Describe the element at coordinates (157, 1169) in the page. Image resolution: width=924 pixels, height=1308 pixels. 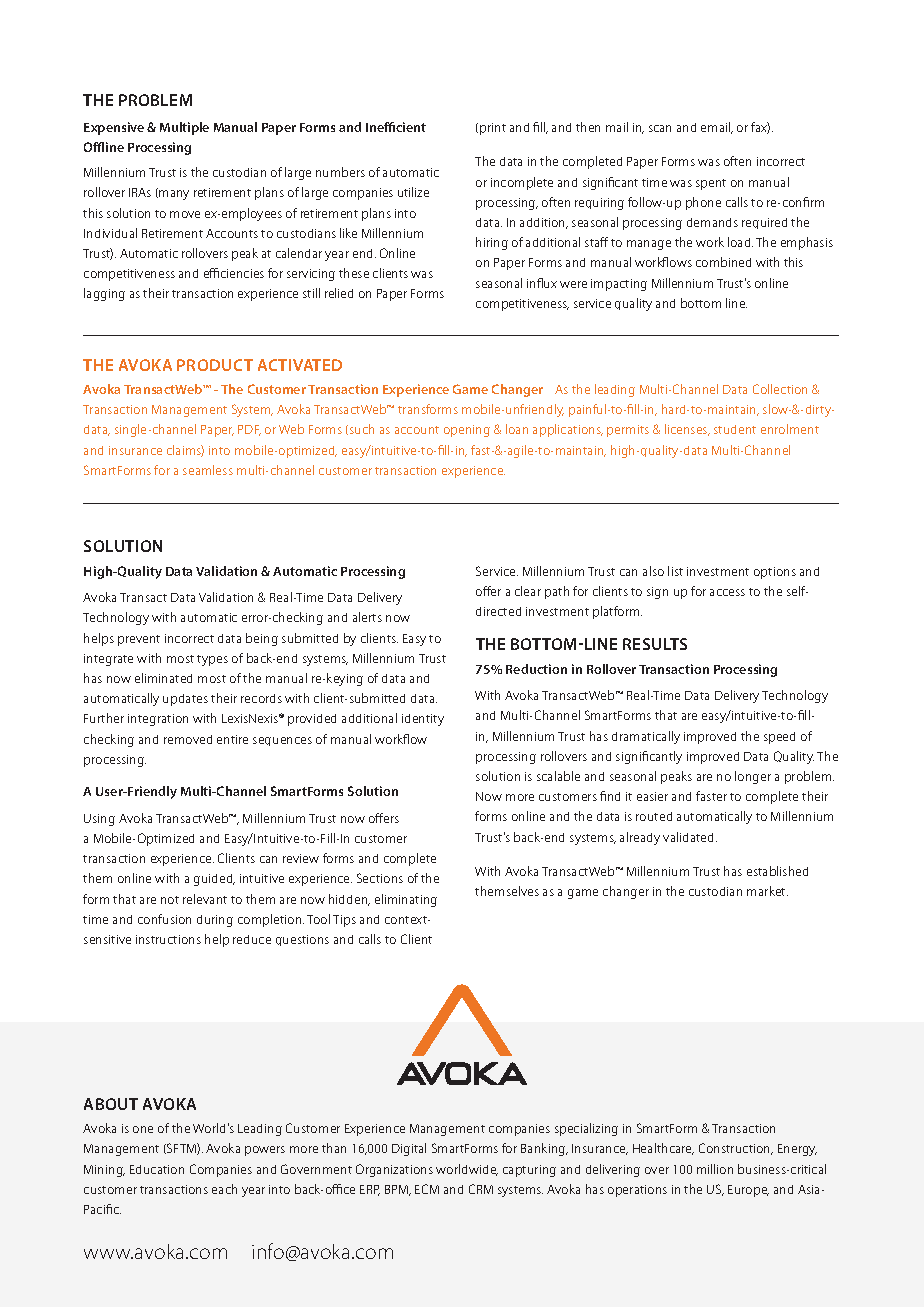
I see `Education` at that location.
